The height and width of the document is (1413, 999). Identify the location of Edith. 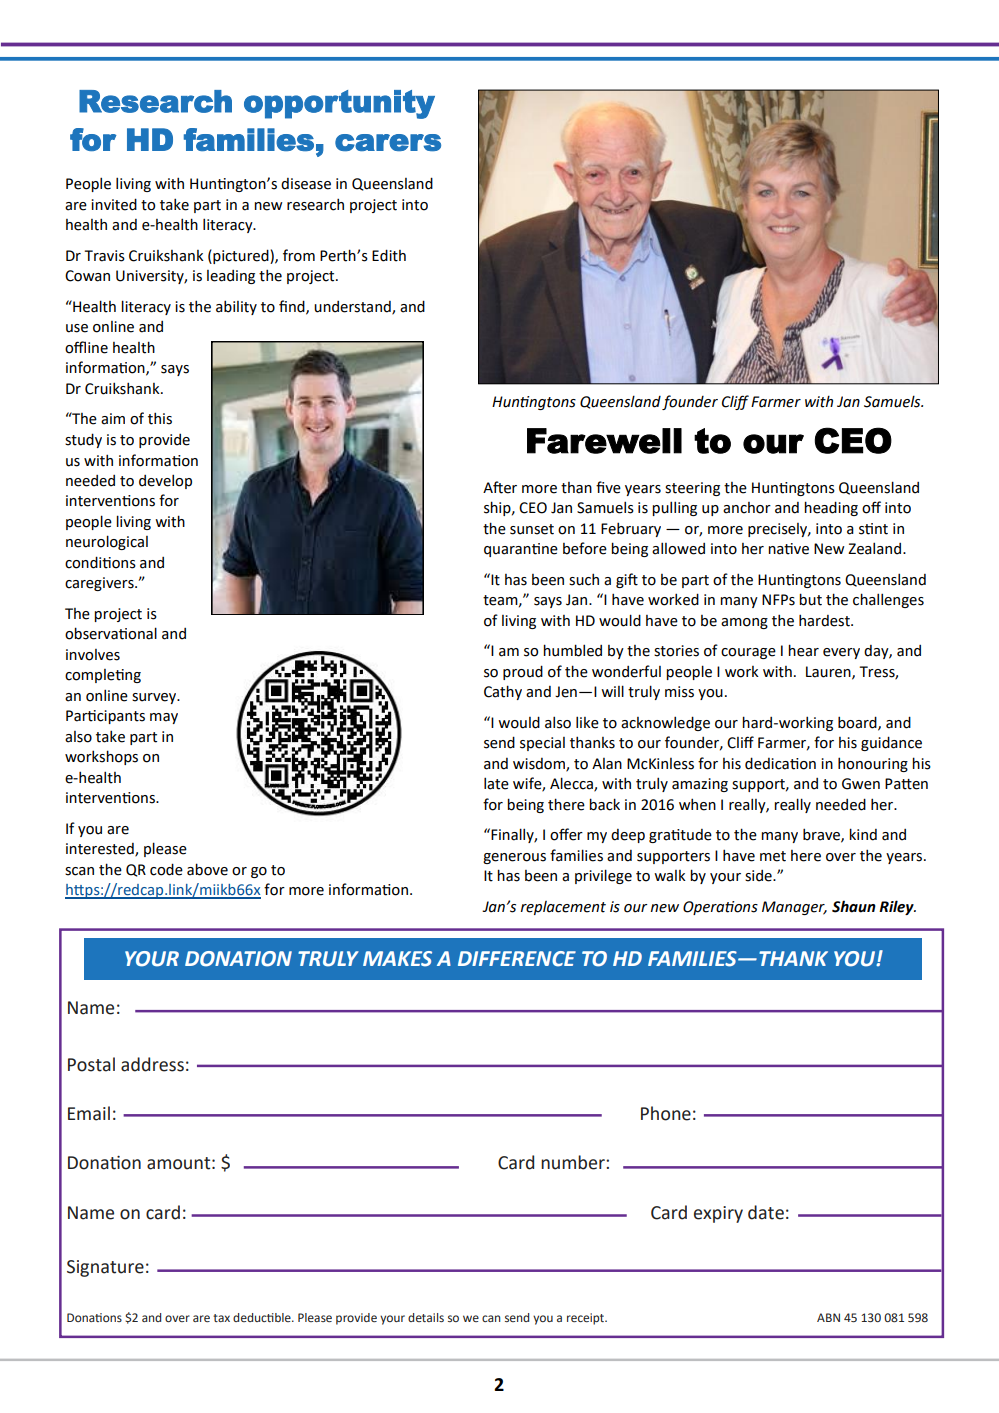
(389, 255).
